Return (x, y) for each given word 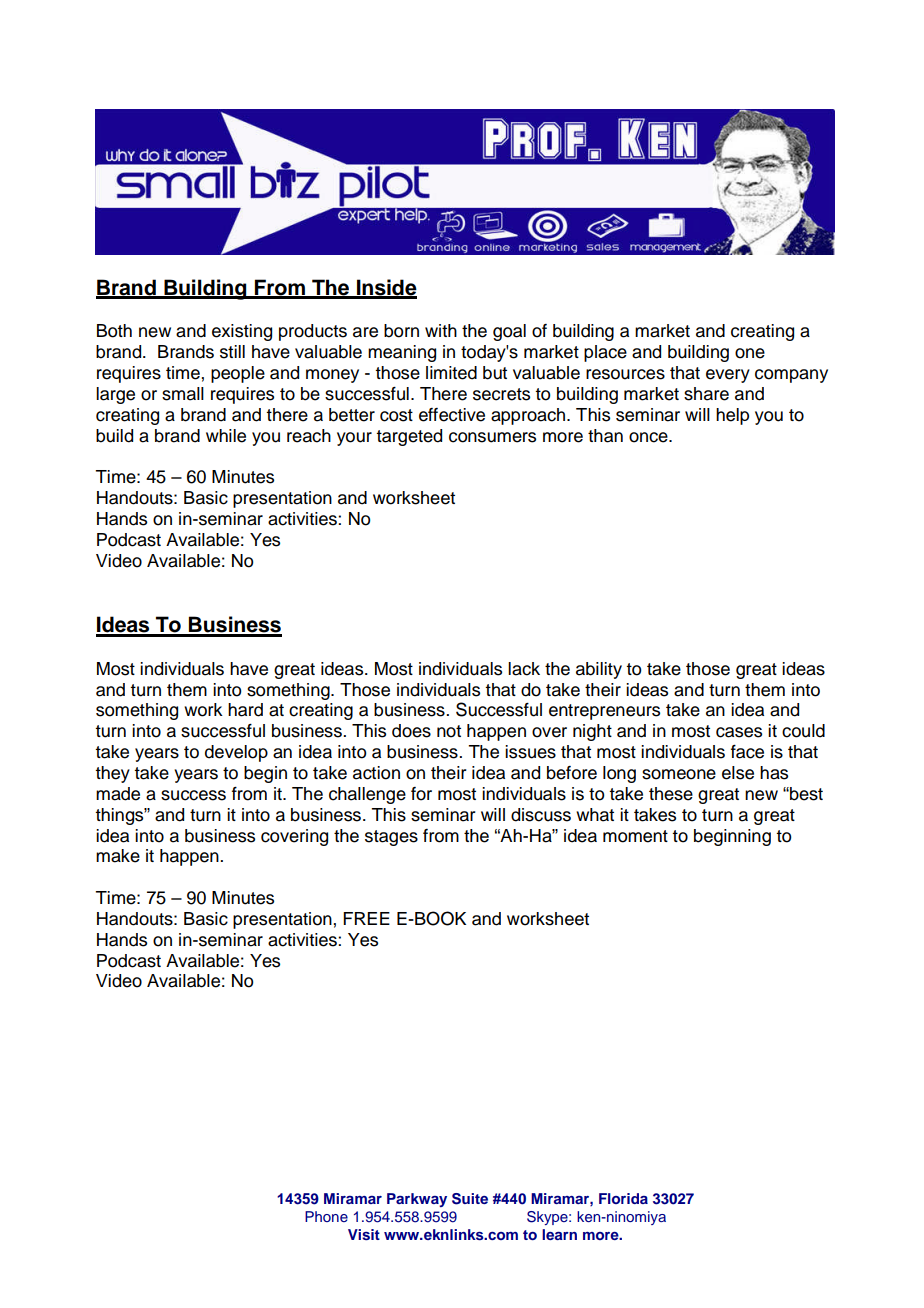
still (232, 352)
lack (524, 669)
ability (599, 670)
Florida (623, 1198)
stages (391, 838)
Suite (470, 1199)
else (738, 773)
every (728, 376)
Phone (326, 1216)
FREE (366, 918)
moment (635, 836)
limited (451, 373)
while (226, 436)
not (449, 731)
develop (236, 753)
